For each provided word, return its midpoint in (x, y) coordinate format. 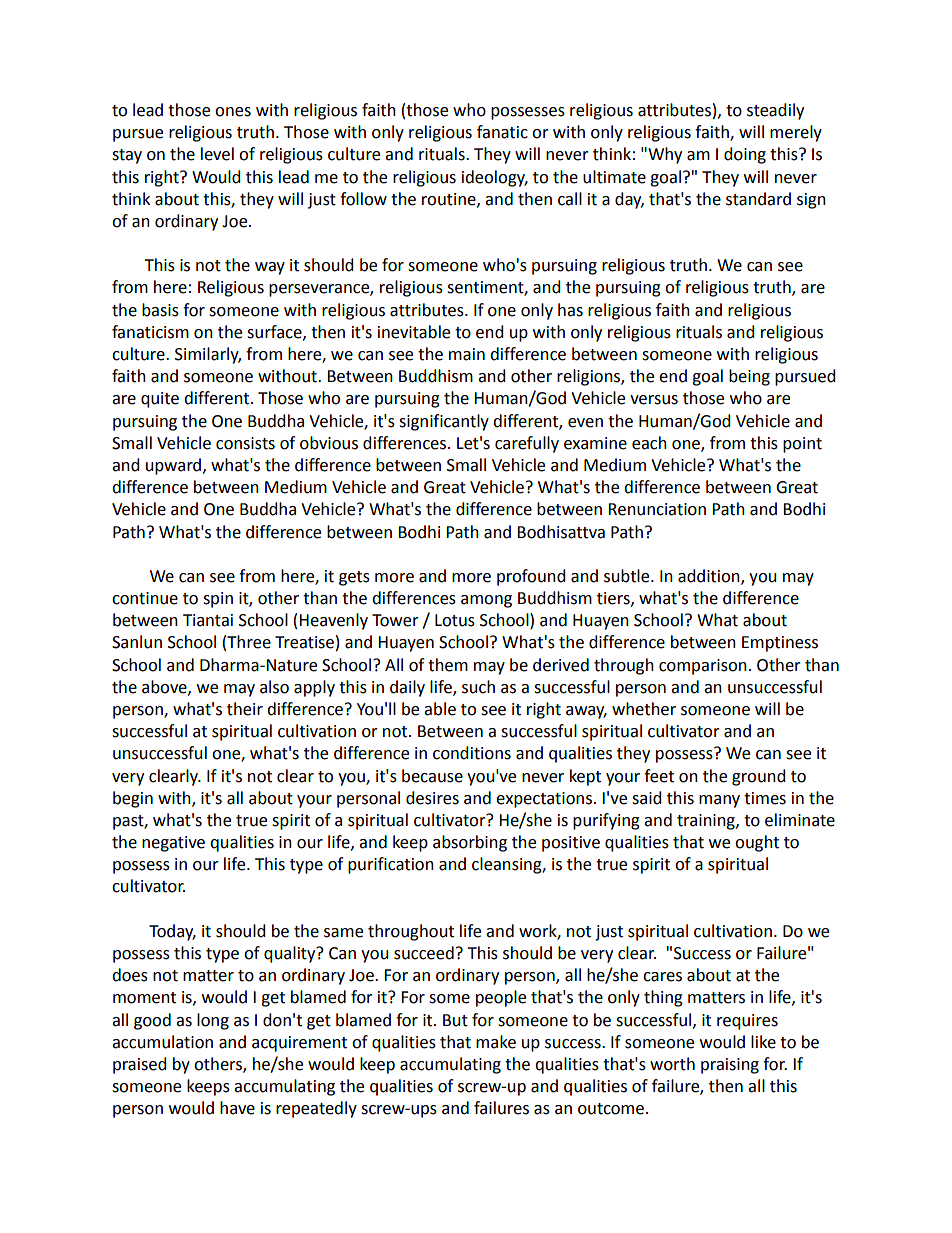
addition (710, 577)
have (237, 1108)
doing (745, 155)
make (496, 1042)
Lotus (455, 620)
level (217, 154)
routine (450, 200)
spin (218, 600)
